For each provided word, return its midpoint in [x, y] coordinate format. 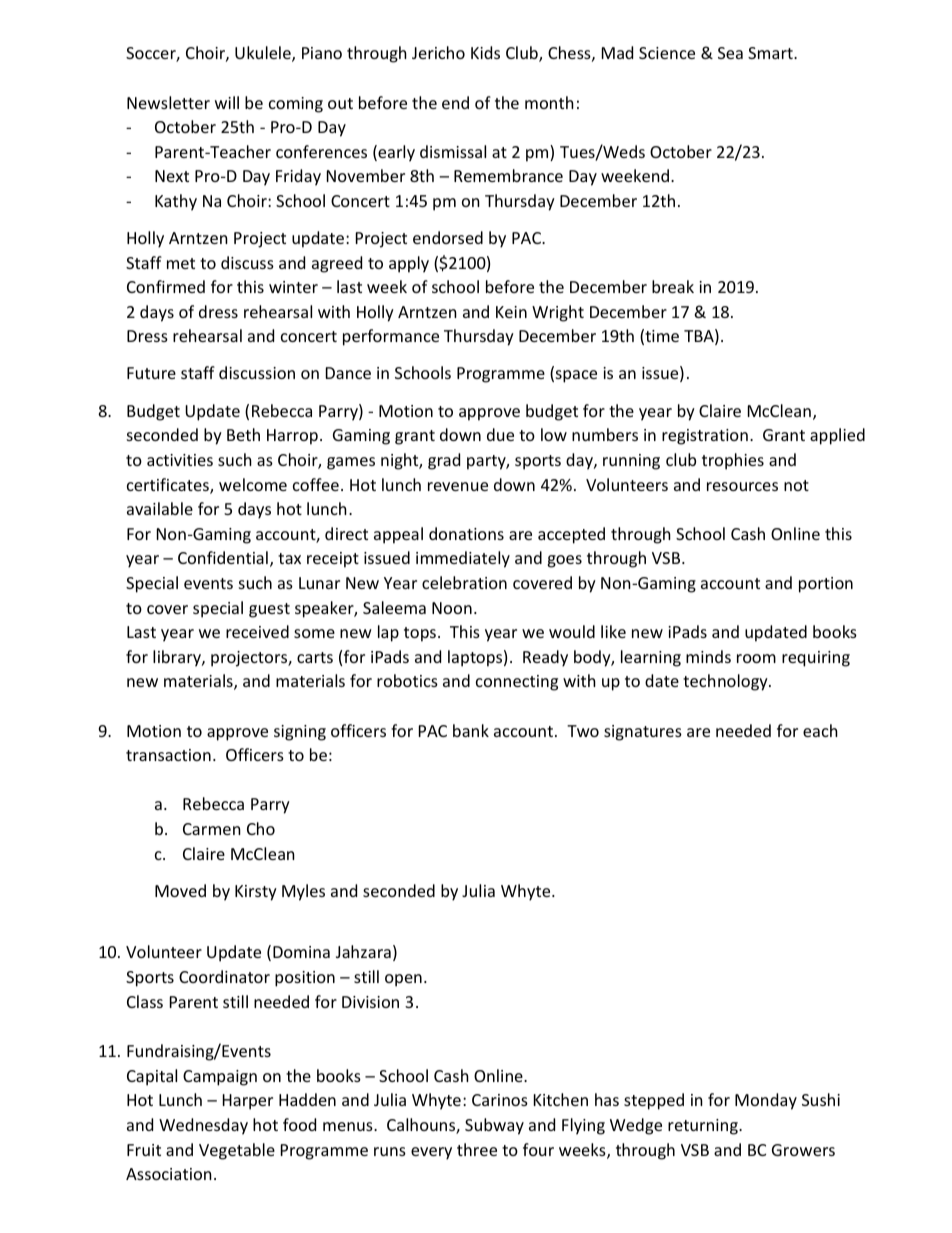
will [227, 102]
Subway [494, 1126]
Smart [771, 53]
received [257, 631]
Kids [485, 52]
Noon [452, 608]
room [756, 658]
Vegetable [237, 1151]
